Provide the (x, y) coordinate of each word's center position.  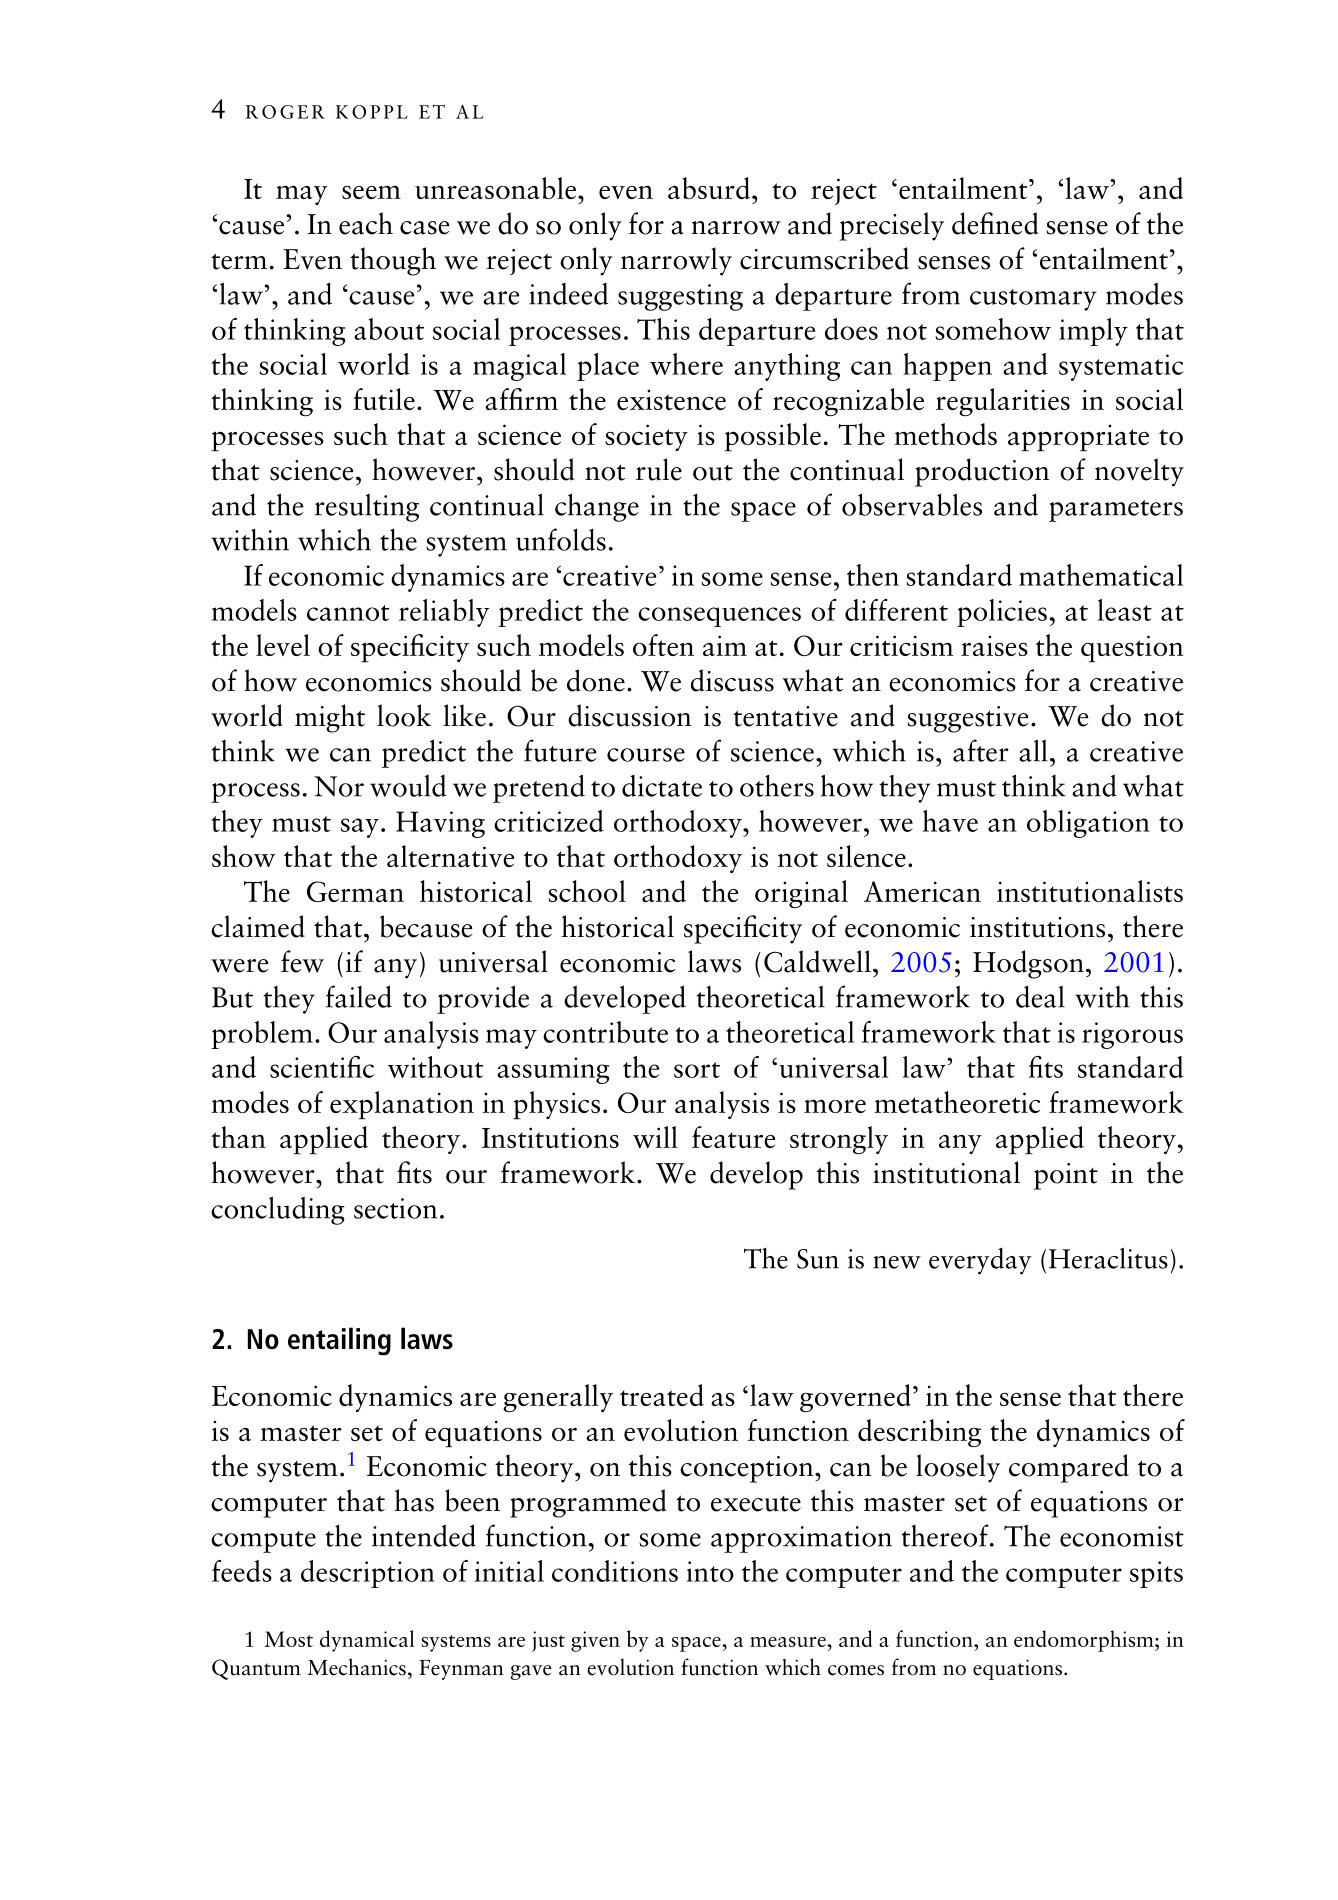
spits (1156, 1574)
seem (371, 192)
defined (995, 223)
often (663, 645)
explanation (402, 1105)
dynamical (367, 1641)
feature (733, 1137)
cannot (348, 613)
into (710, 1571)
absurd (709, 188)
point (1066, 1176)
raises (994, 646)
